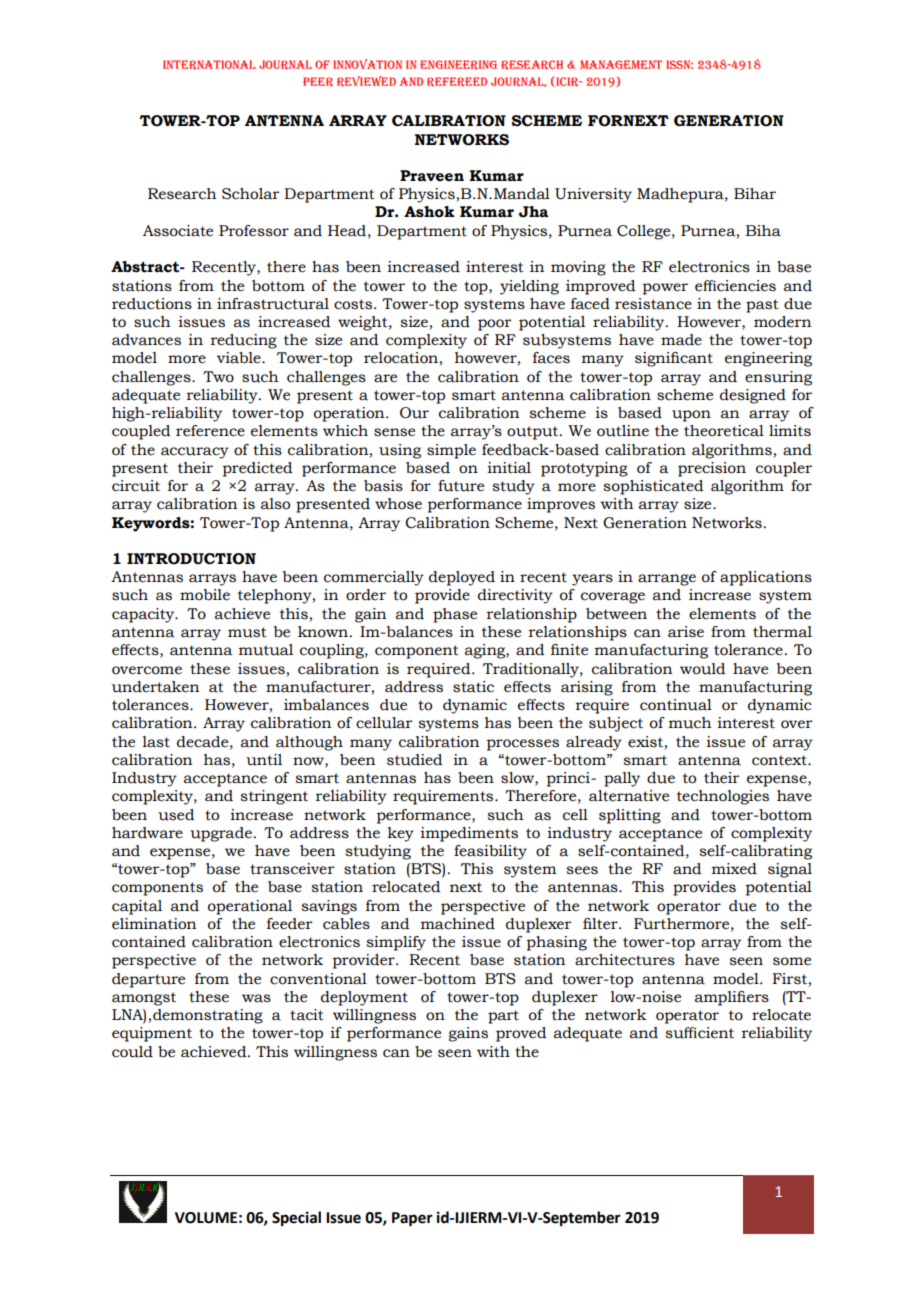  I want to click on INTERNATIONAL, so click(209, 65).
